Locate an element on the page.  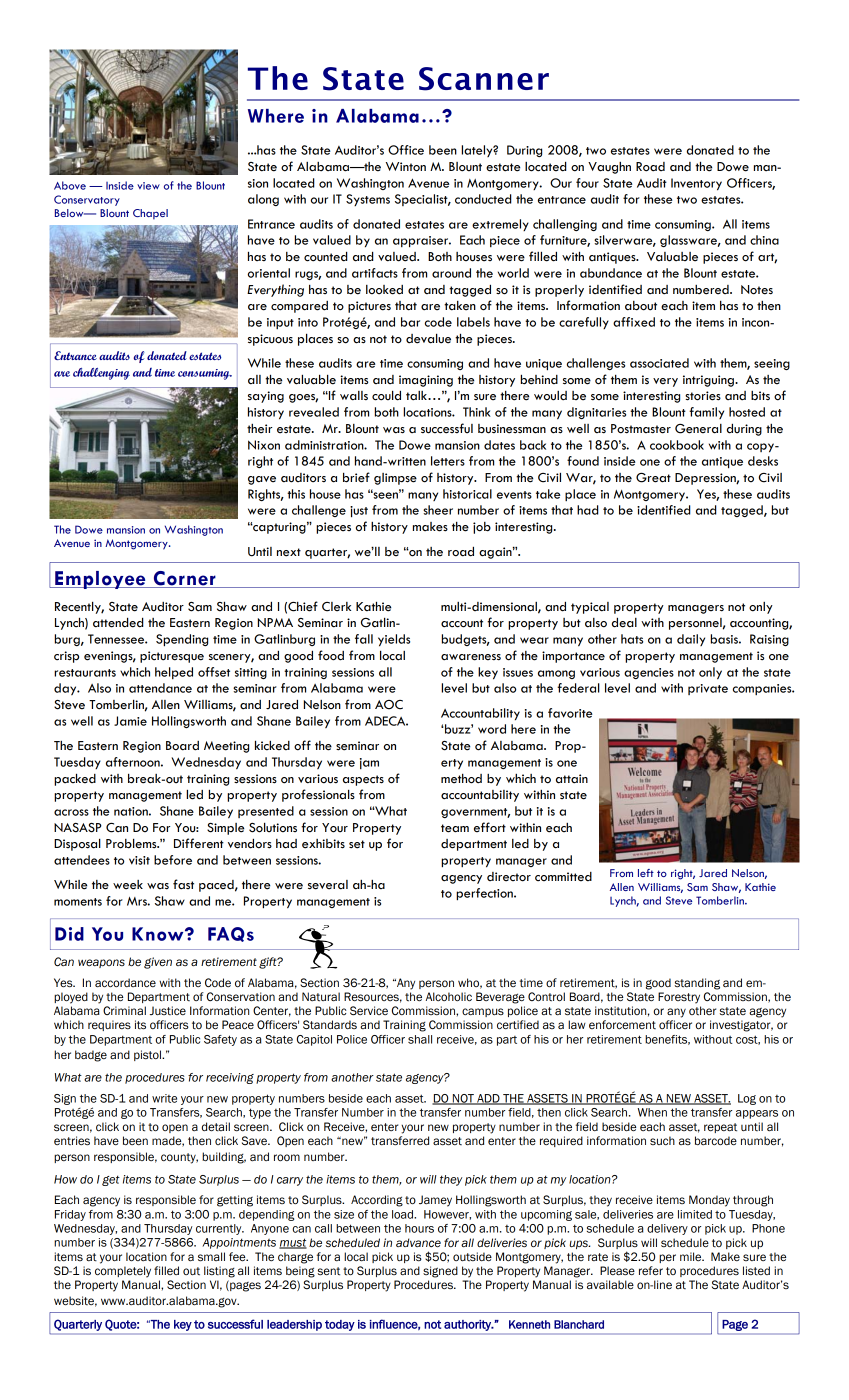
completely is located at coordinates (123, 1272).
